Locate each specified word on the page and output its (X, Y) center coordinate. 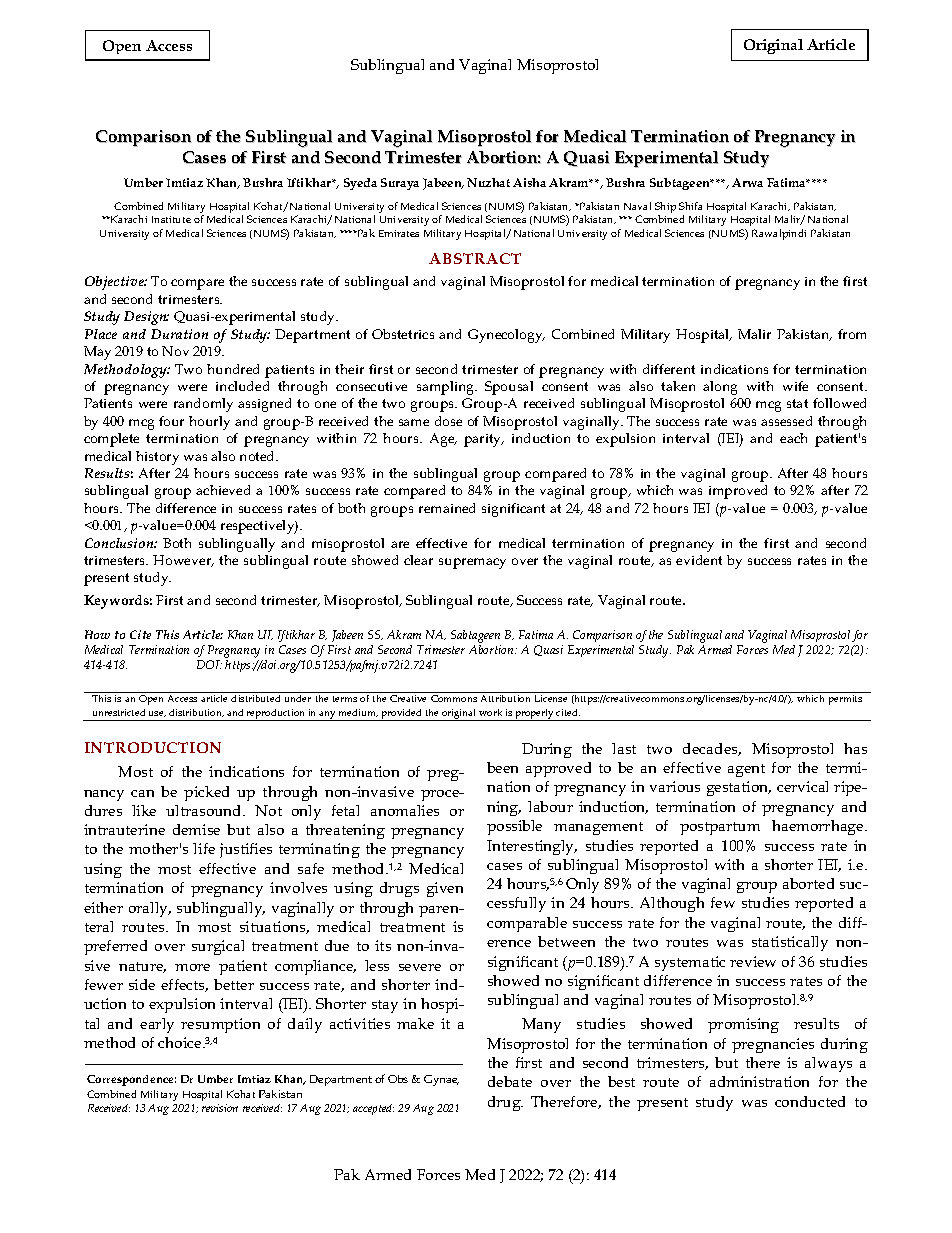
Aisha (529, 182)
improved (738, 492)
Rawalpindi (779, 234)
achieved (223, 490)
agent (746, 770)
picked (206, 793)
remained (447, 508)
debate (510, 1081)
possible (514, 827)
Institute (171, 219)
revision (220, 1108)
